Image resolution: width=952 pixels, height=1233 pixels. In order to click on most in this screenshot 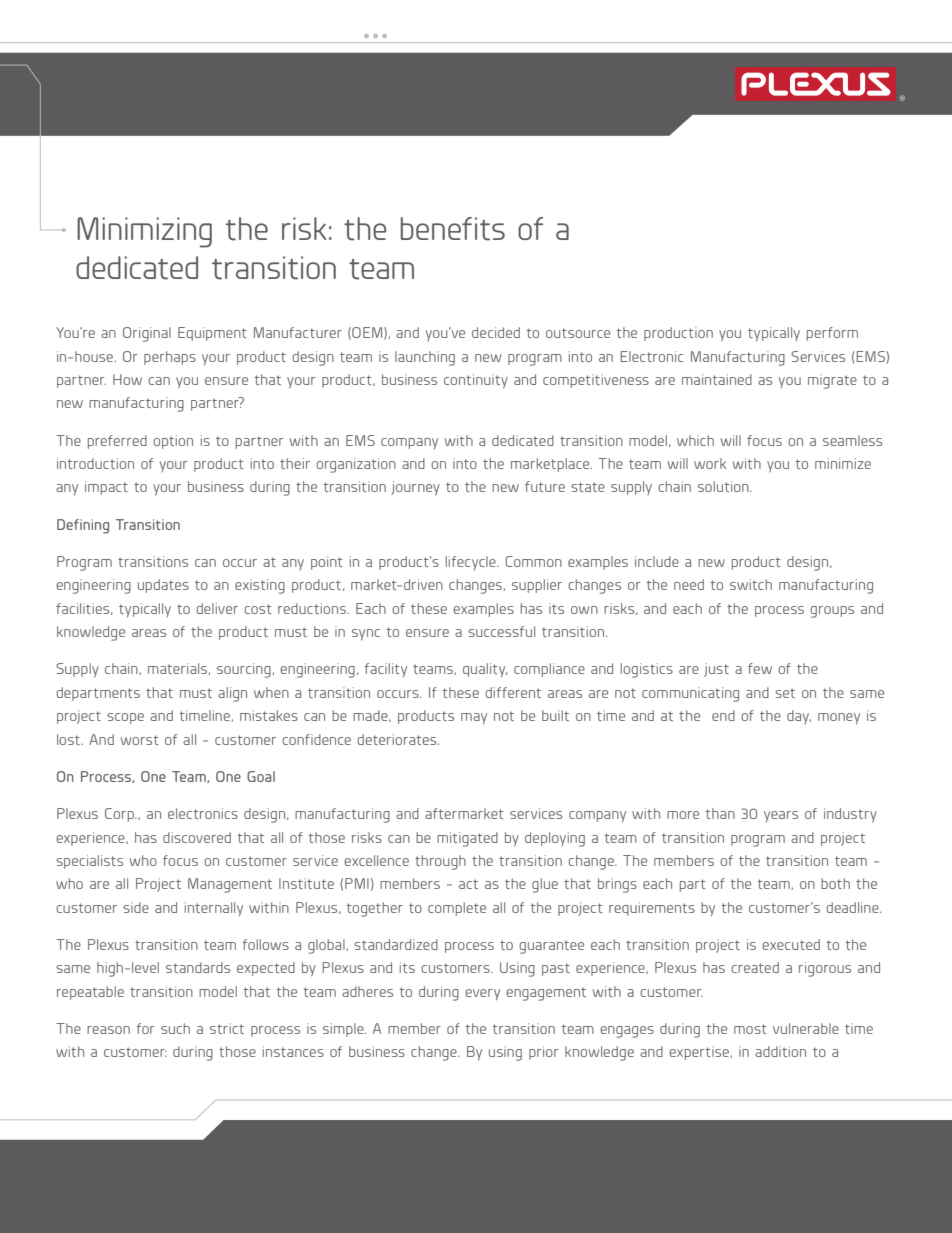, I will do `click(750, 1029)`.
